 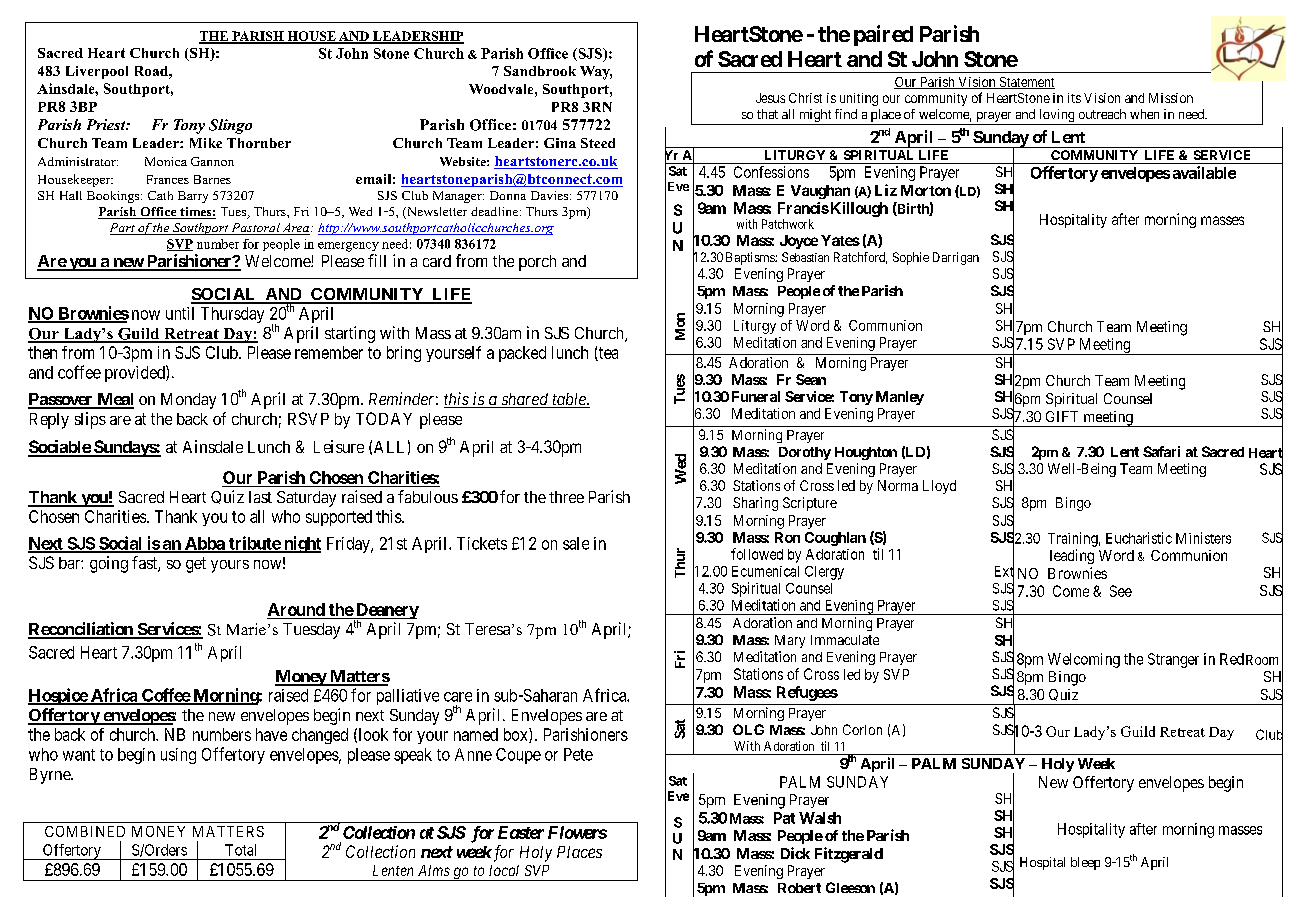 What do you see at coordinates (790, 641) in the screenshot?
I see `Mary` at bounding box center [790, 641].
